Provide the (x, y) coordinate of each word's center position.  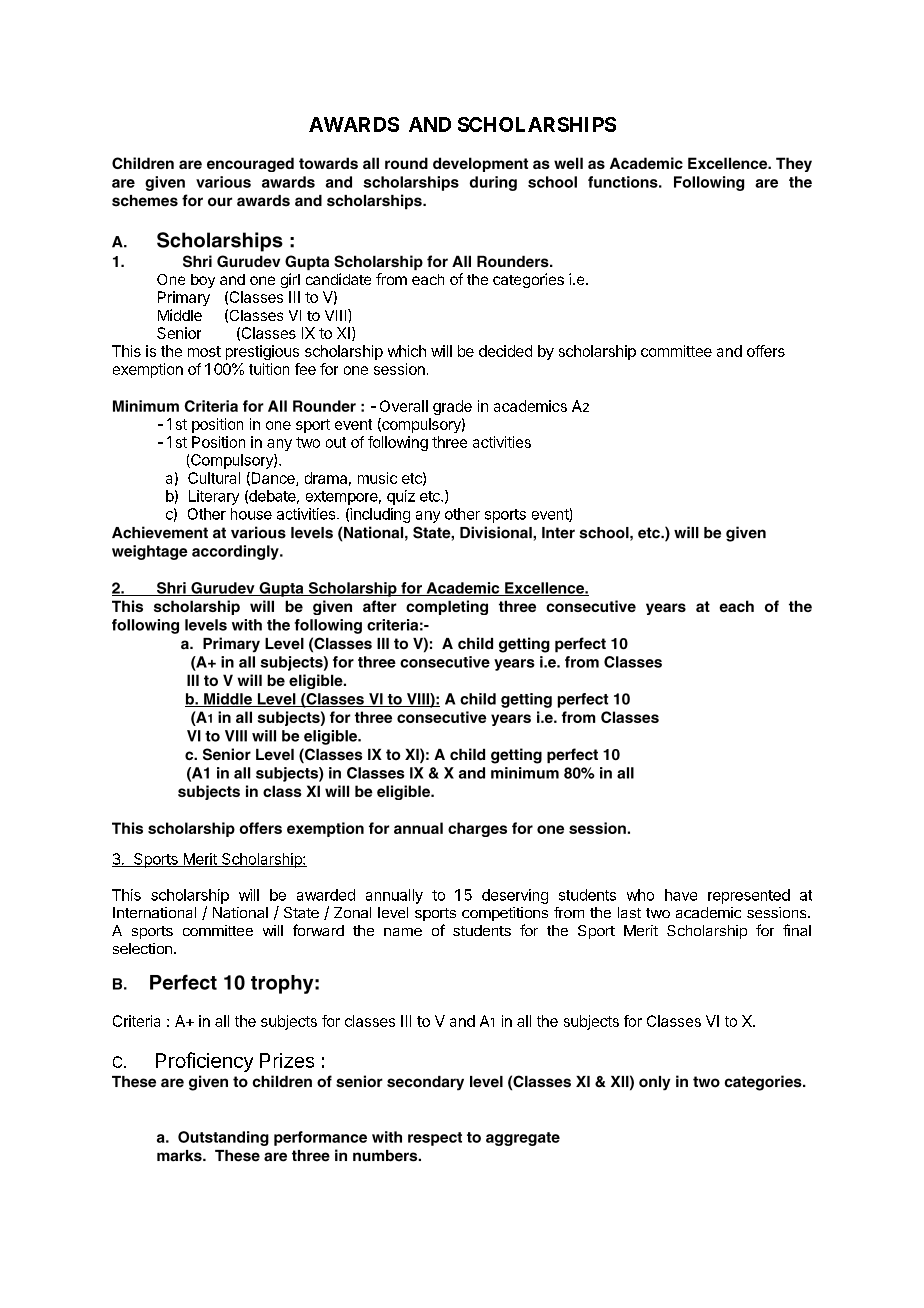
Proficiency (204, 1062)
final (797, 930)
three (449, 442)
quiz (401, 497)
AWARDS (354, 124)
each (428, 279)
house (251, 514)
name (403, 932)
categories (528, 280)
